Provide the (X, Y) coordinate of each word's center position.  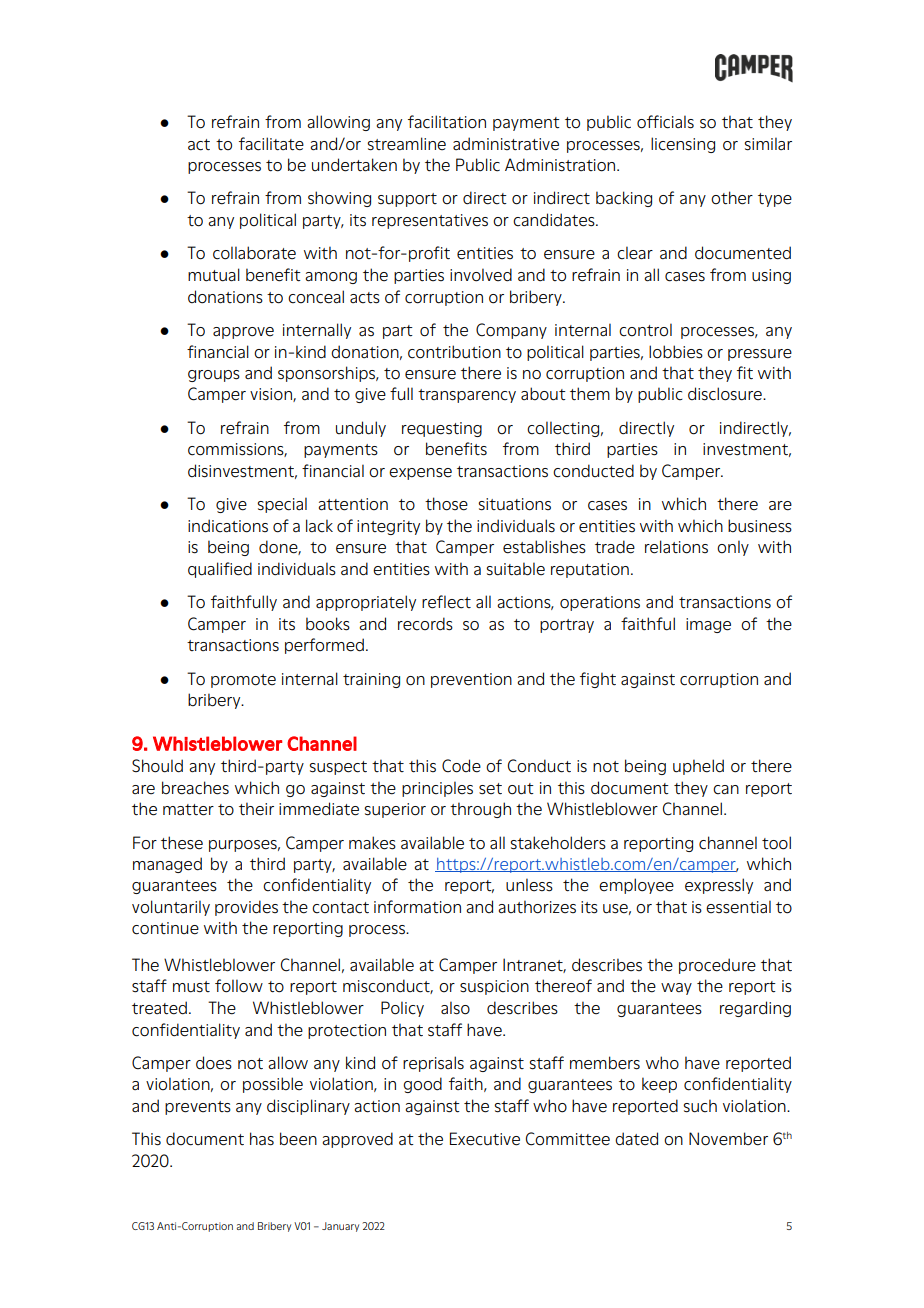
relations (676, 547)
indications (228, 526)
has (262, 1139)
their (256, 809)
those (446, 504)
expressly (719, 886)
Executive (485, 1139)
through (480, 810)
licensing (683, 145)
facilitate (271, 144)
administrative (506, 144)
